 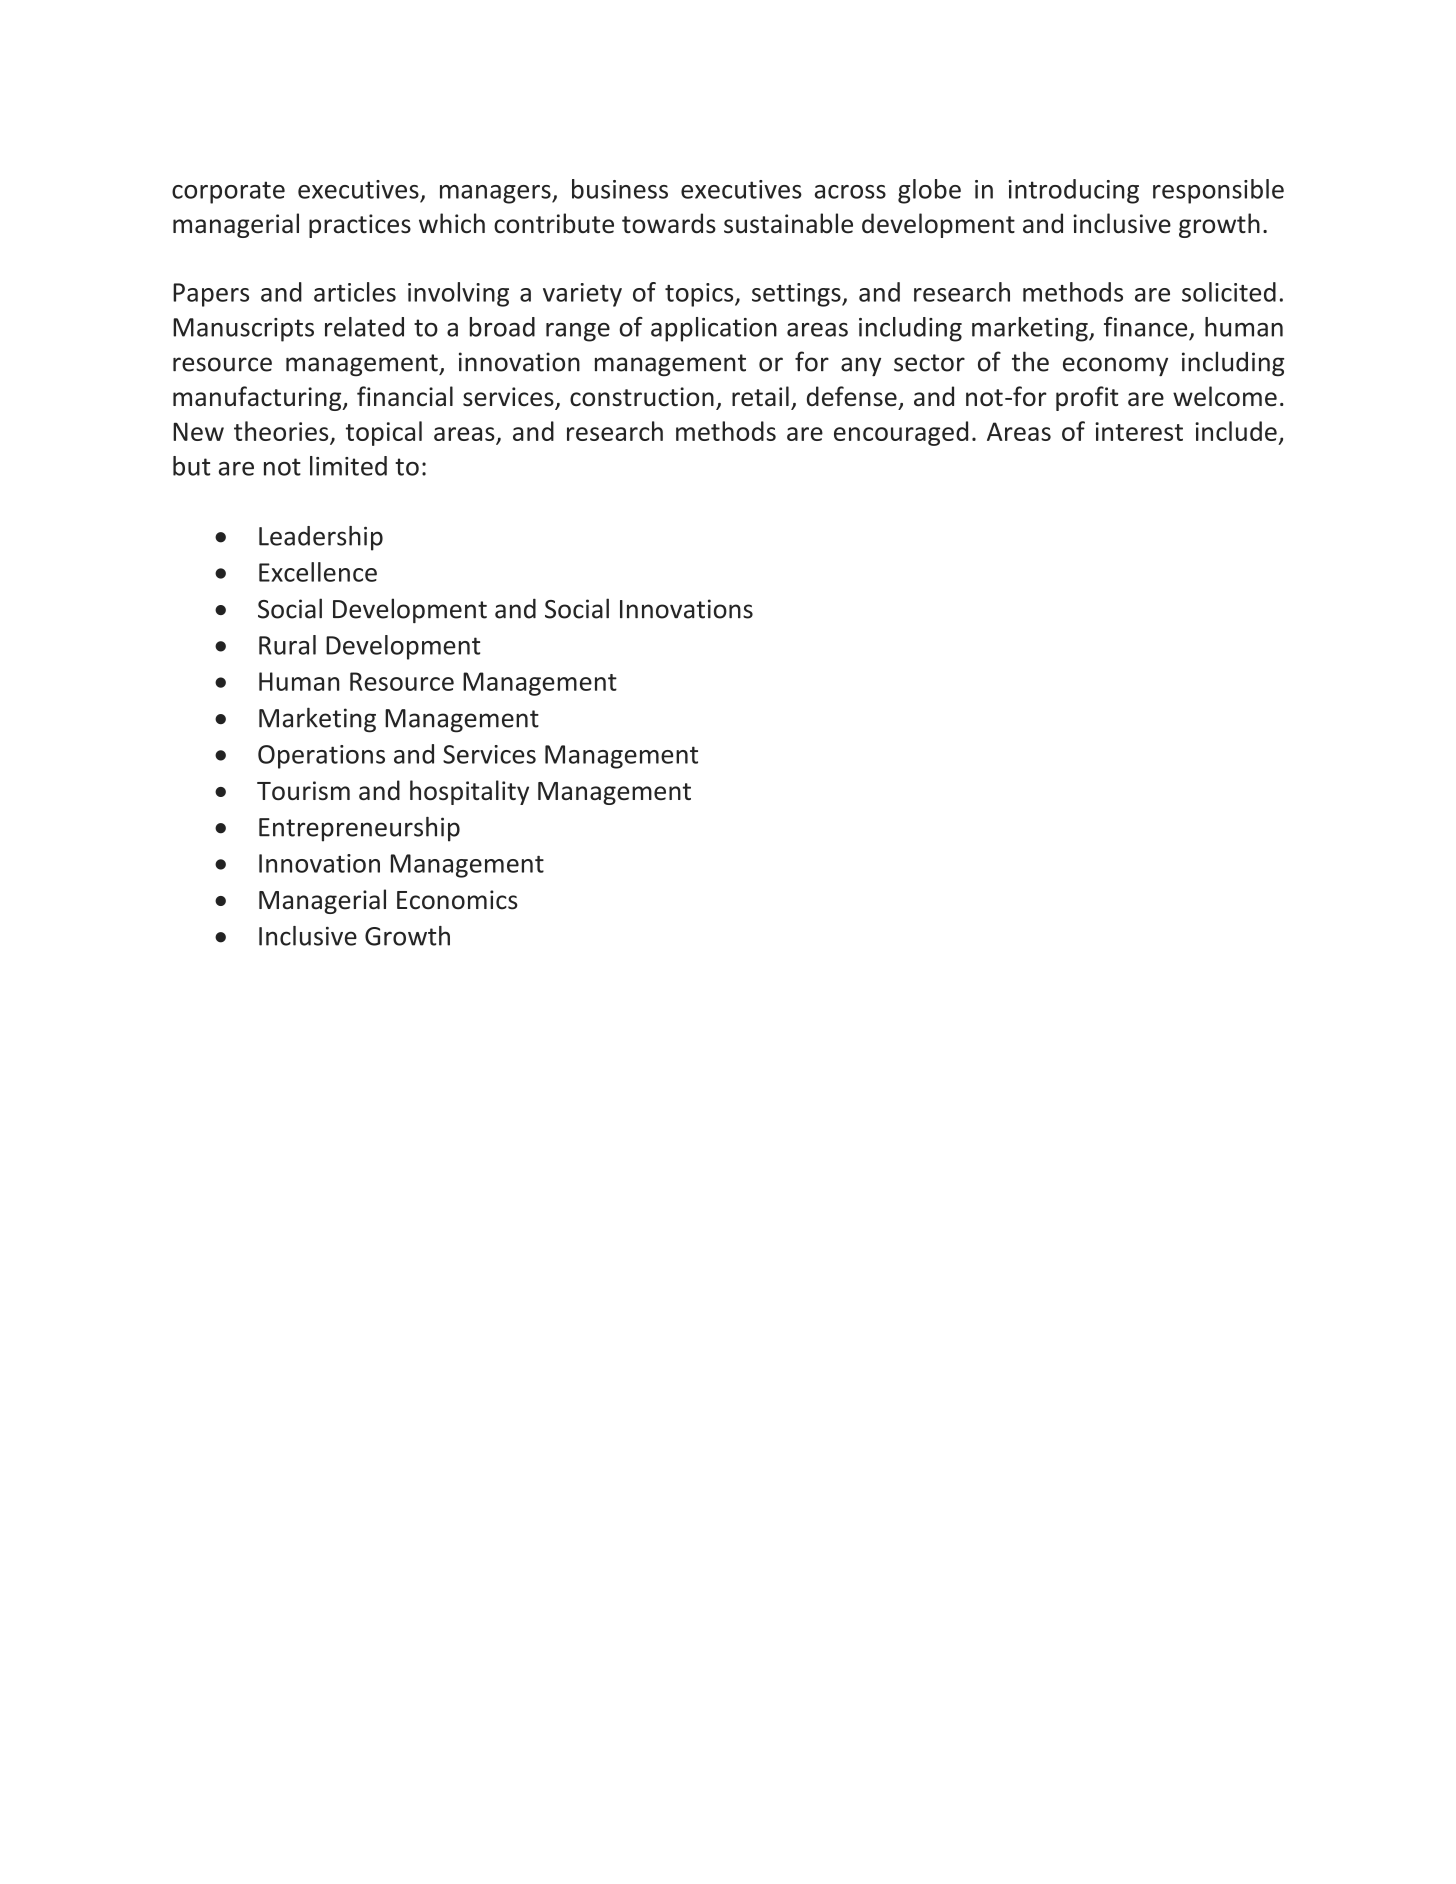 I want to click on introducing, so click(x=1073, y=191).
